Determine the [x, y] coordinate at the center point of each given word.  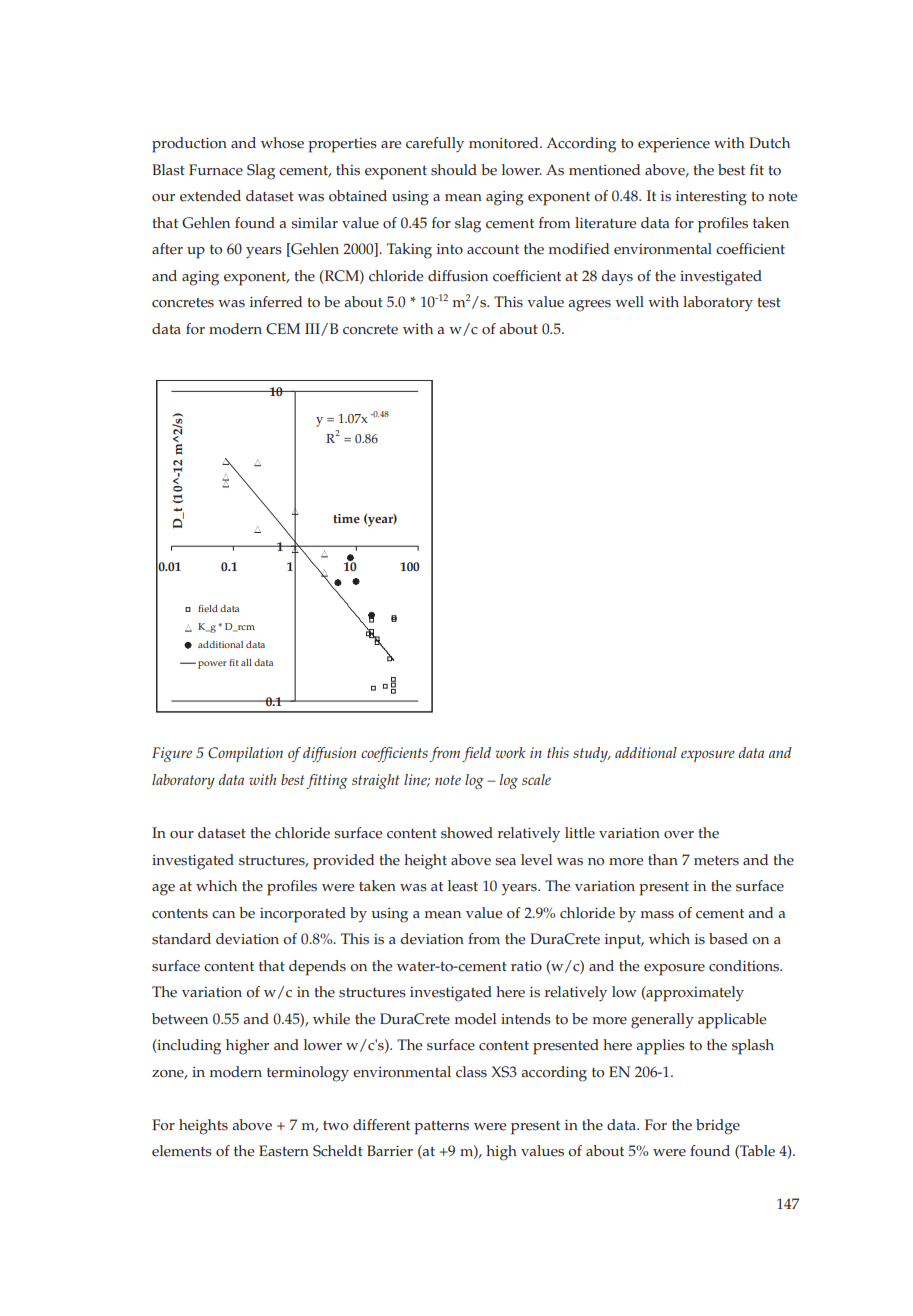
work [511, 752]
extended [210, 196]
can [223, 915]
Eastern [284, 1151]
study [591, 754]
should [454, 170]
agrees [589, 306]
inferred [276, 302]
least [463, 886]
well [629, 302]
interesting [711, 198]
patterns [441, 1128]
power [212, 665]
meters [716, 861]
